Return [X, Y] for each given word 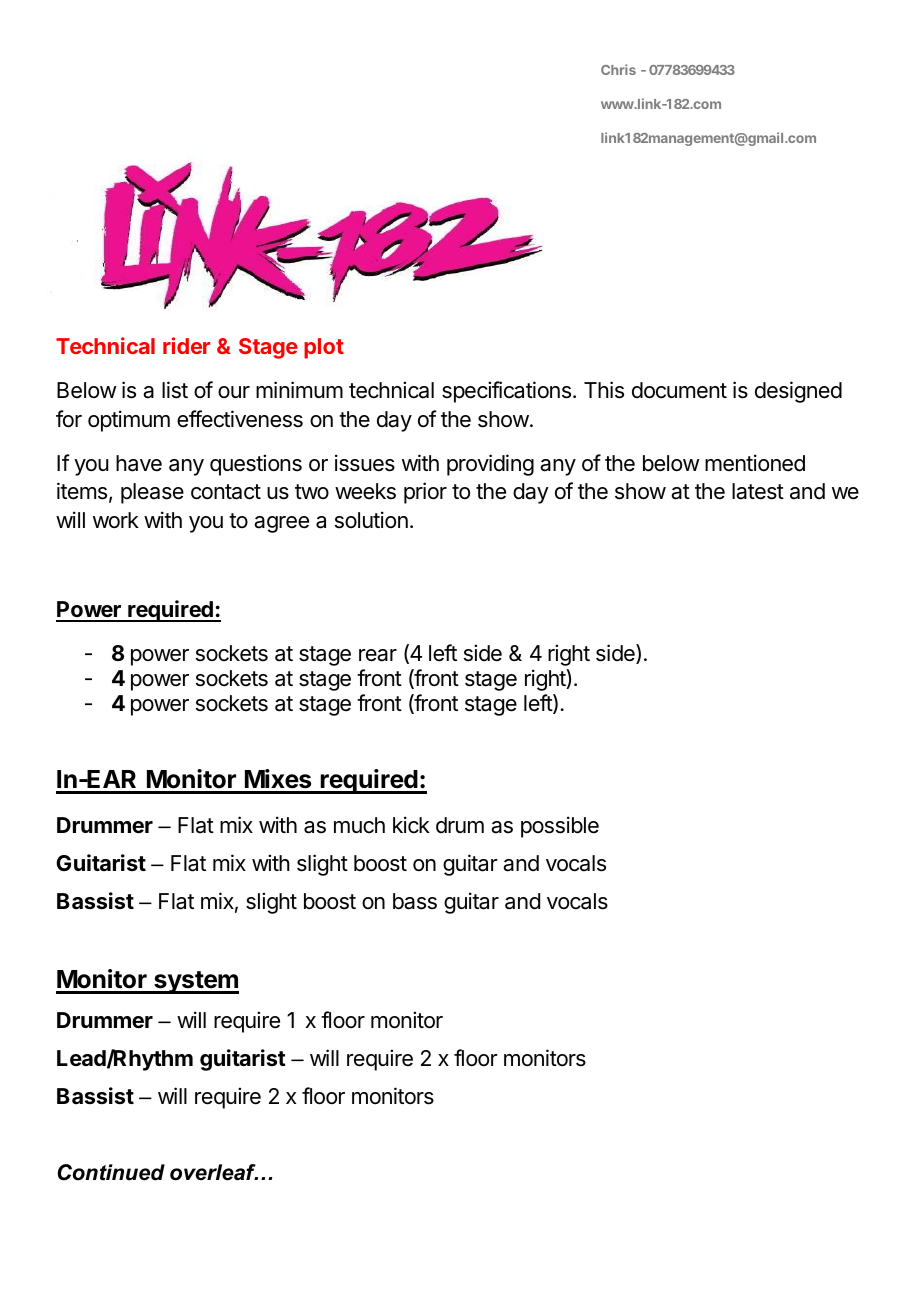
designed [798, 392]
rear [378, 655]
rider [186, 345]
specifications [506, 392]
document [679, 390]
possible [560, 827]
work [116, 520]
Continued [111, 1172]
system [195, 982]
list [175, 390]
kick [411, 825]
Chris [618, 69]
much [359, 825]
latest [758, 491]
